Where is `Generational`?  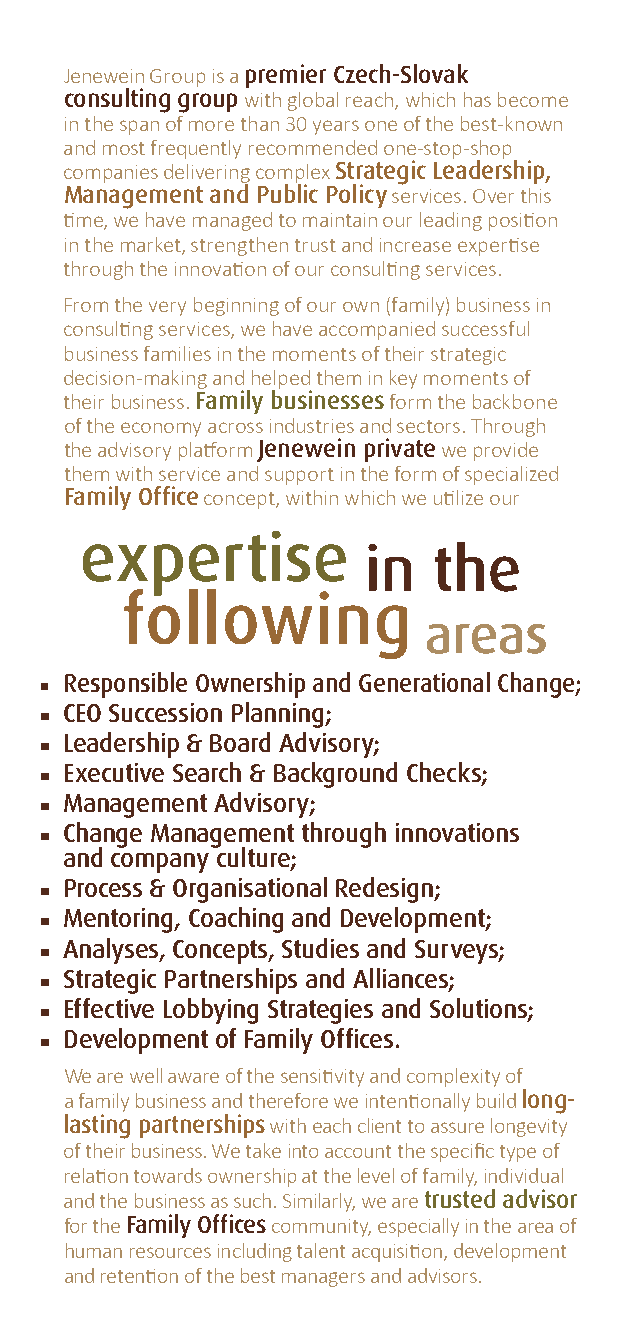 Generational is located at coordinates (424, 682).
